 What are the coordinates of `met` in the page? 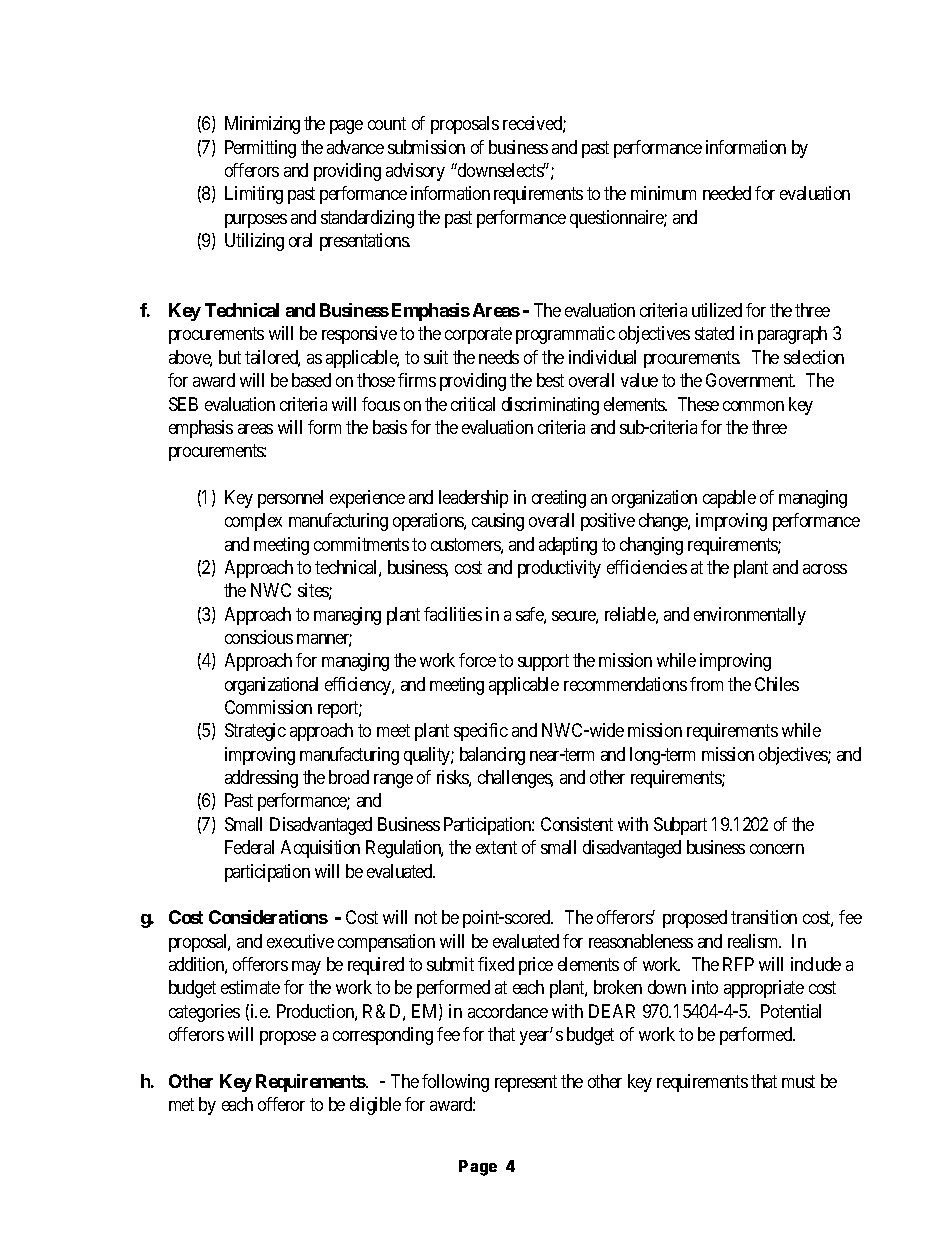 It's located at (181, 1104).
